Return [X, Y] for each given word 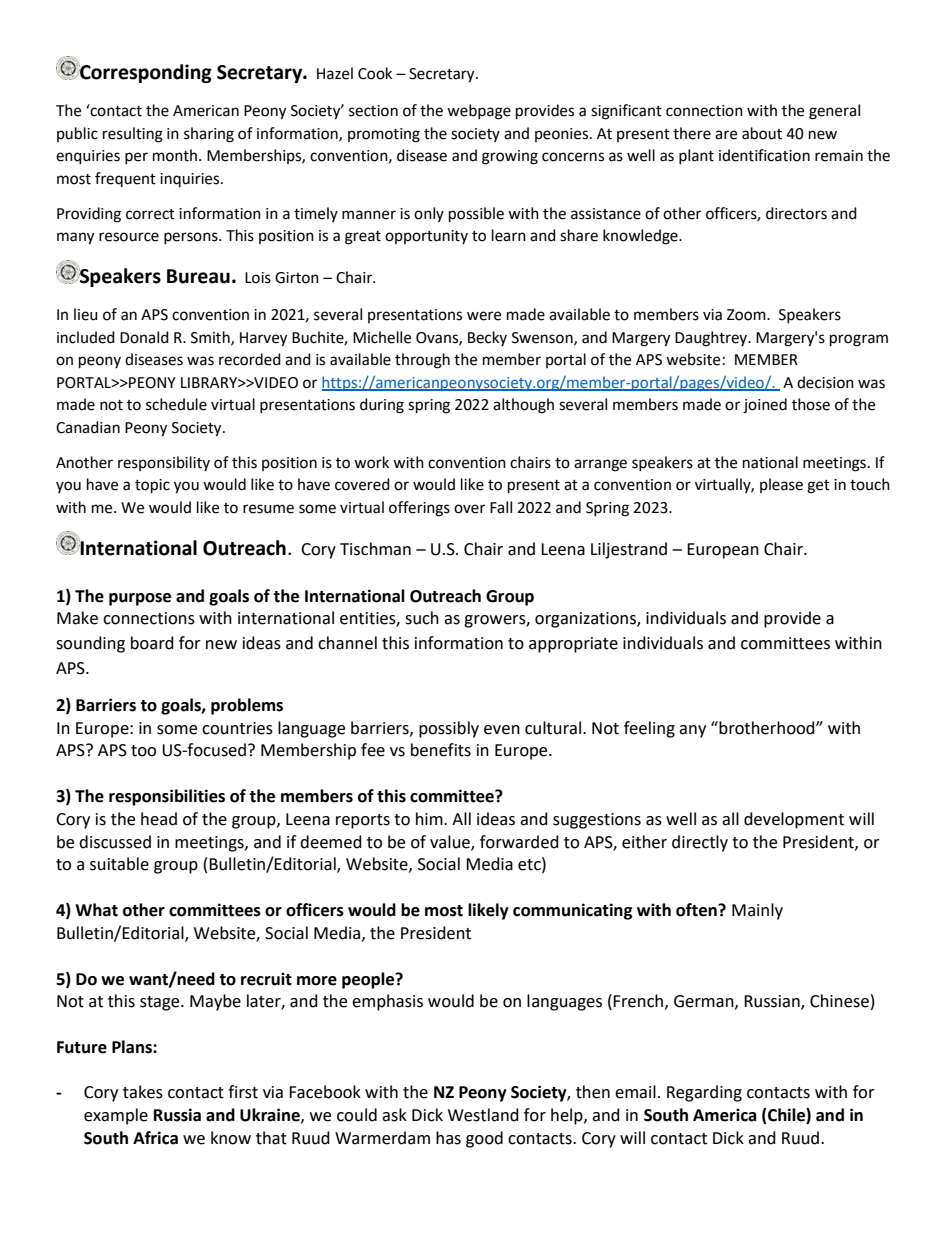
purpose [140, 599]
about [762, 133]
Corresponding [145, 72]
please [781, 485]
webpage [479, 112]
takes [143, 1092]
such [422, 618]
